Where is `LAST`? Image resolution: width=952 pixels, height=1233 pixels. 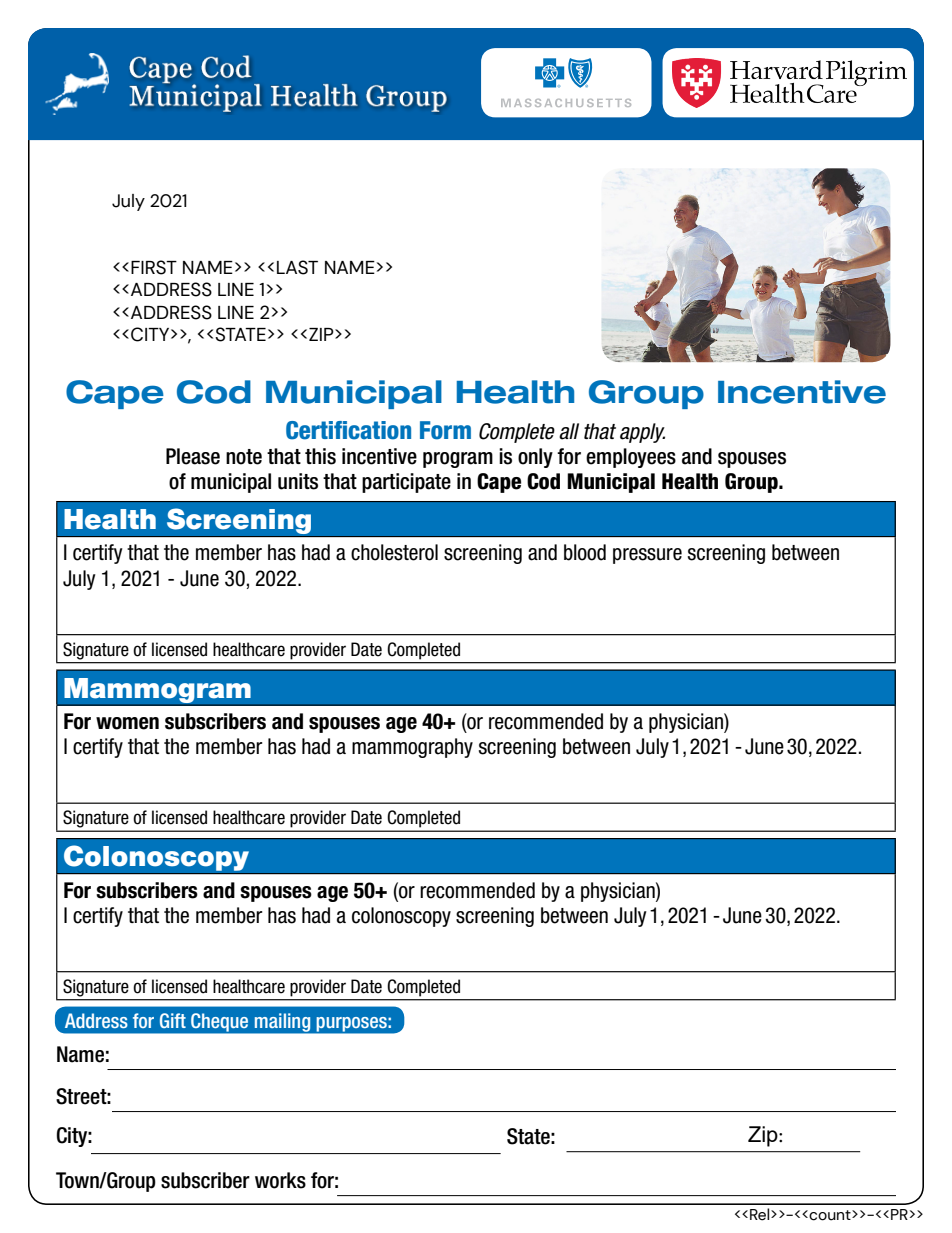
LAST is located at coordinates (297, 267).
